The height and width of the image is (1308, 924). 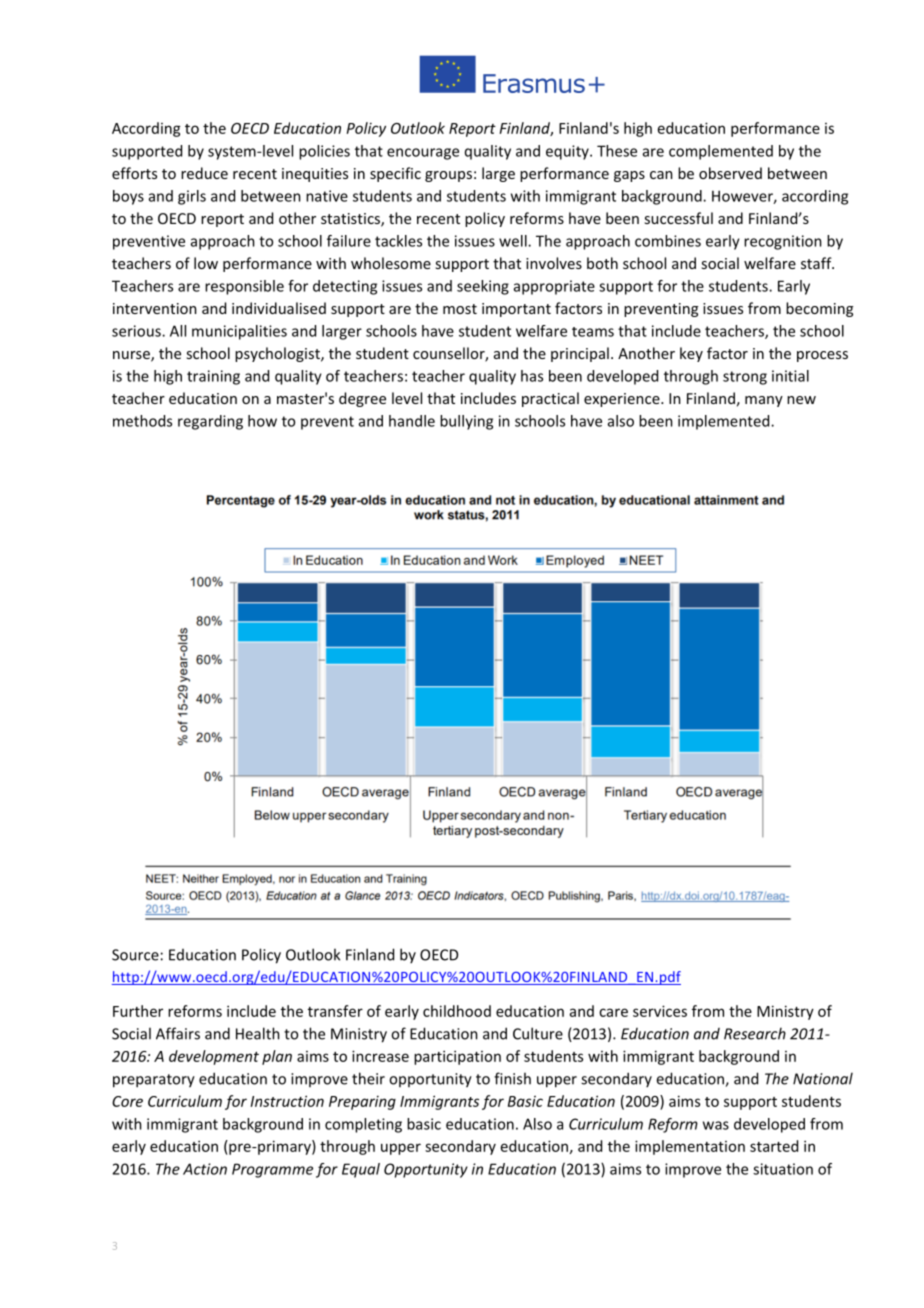 I want to click on implemented, so click(x=725, y=422).
